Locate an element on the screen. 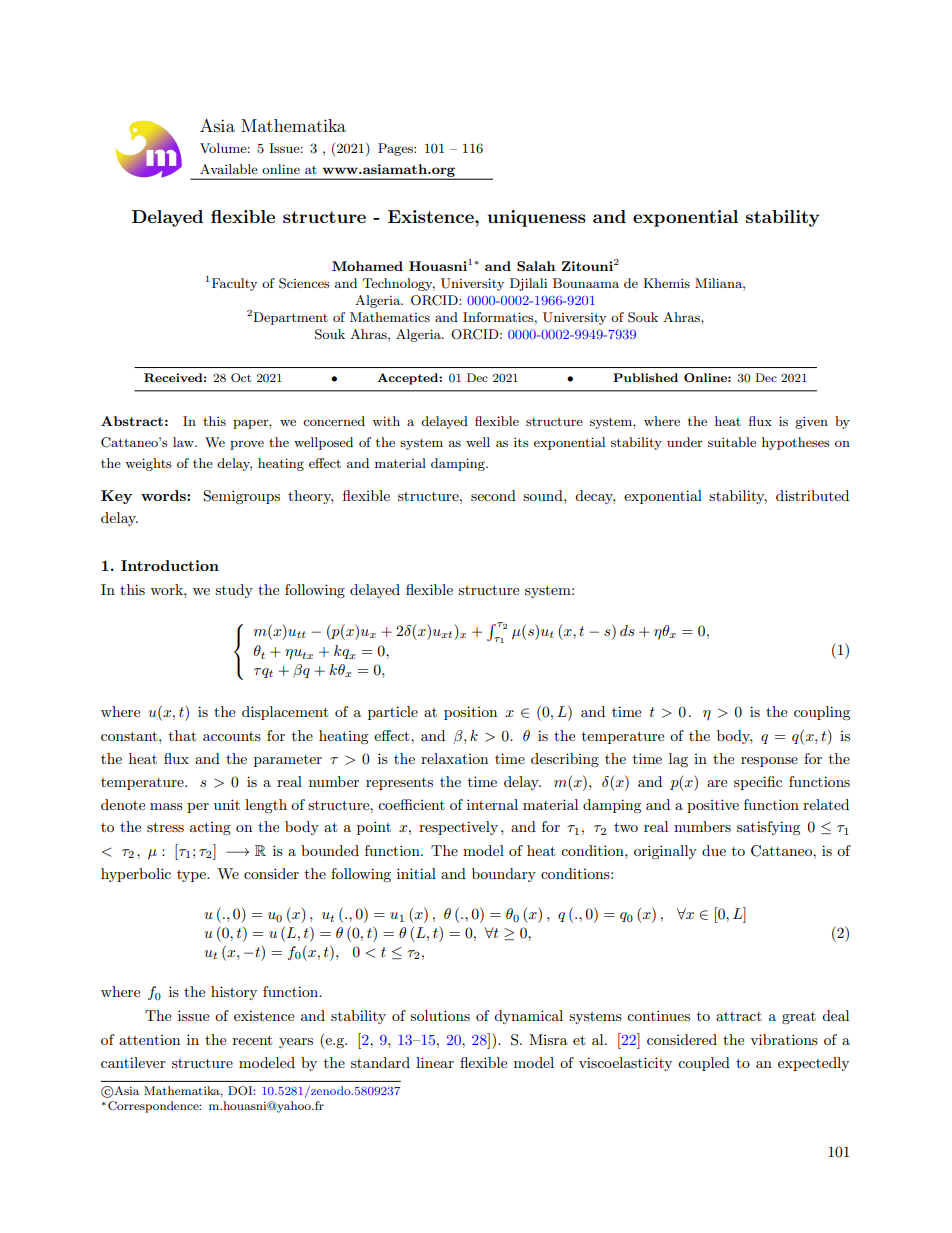 This screenshot has width=952, height=1233. coupling is located at coordinates (822, 713).
